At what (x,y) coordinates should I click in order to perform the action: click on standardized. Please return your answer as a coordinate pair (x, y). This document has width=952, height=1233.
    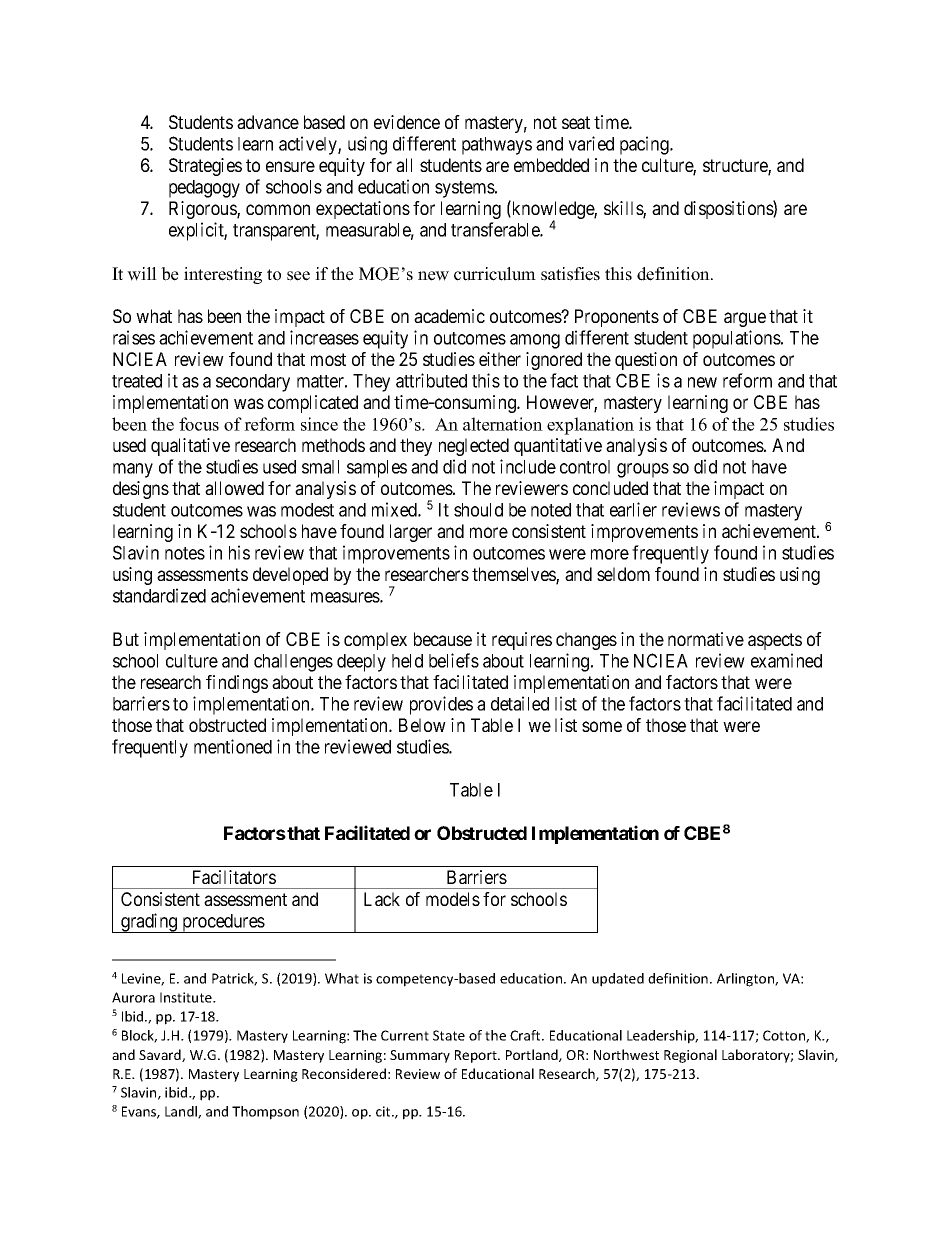
    Looking at the image, I should click on (159, 595).
